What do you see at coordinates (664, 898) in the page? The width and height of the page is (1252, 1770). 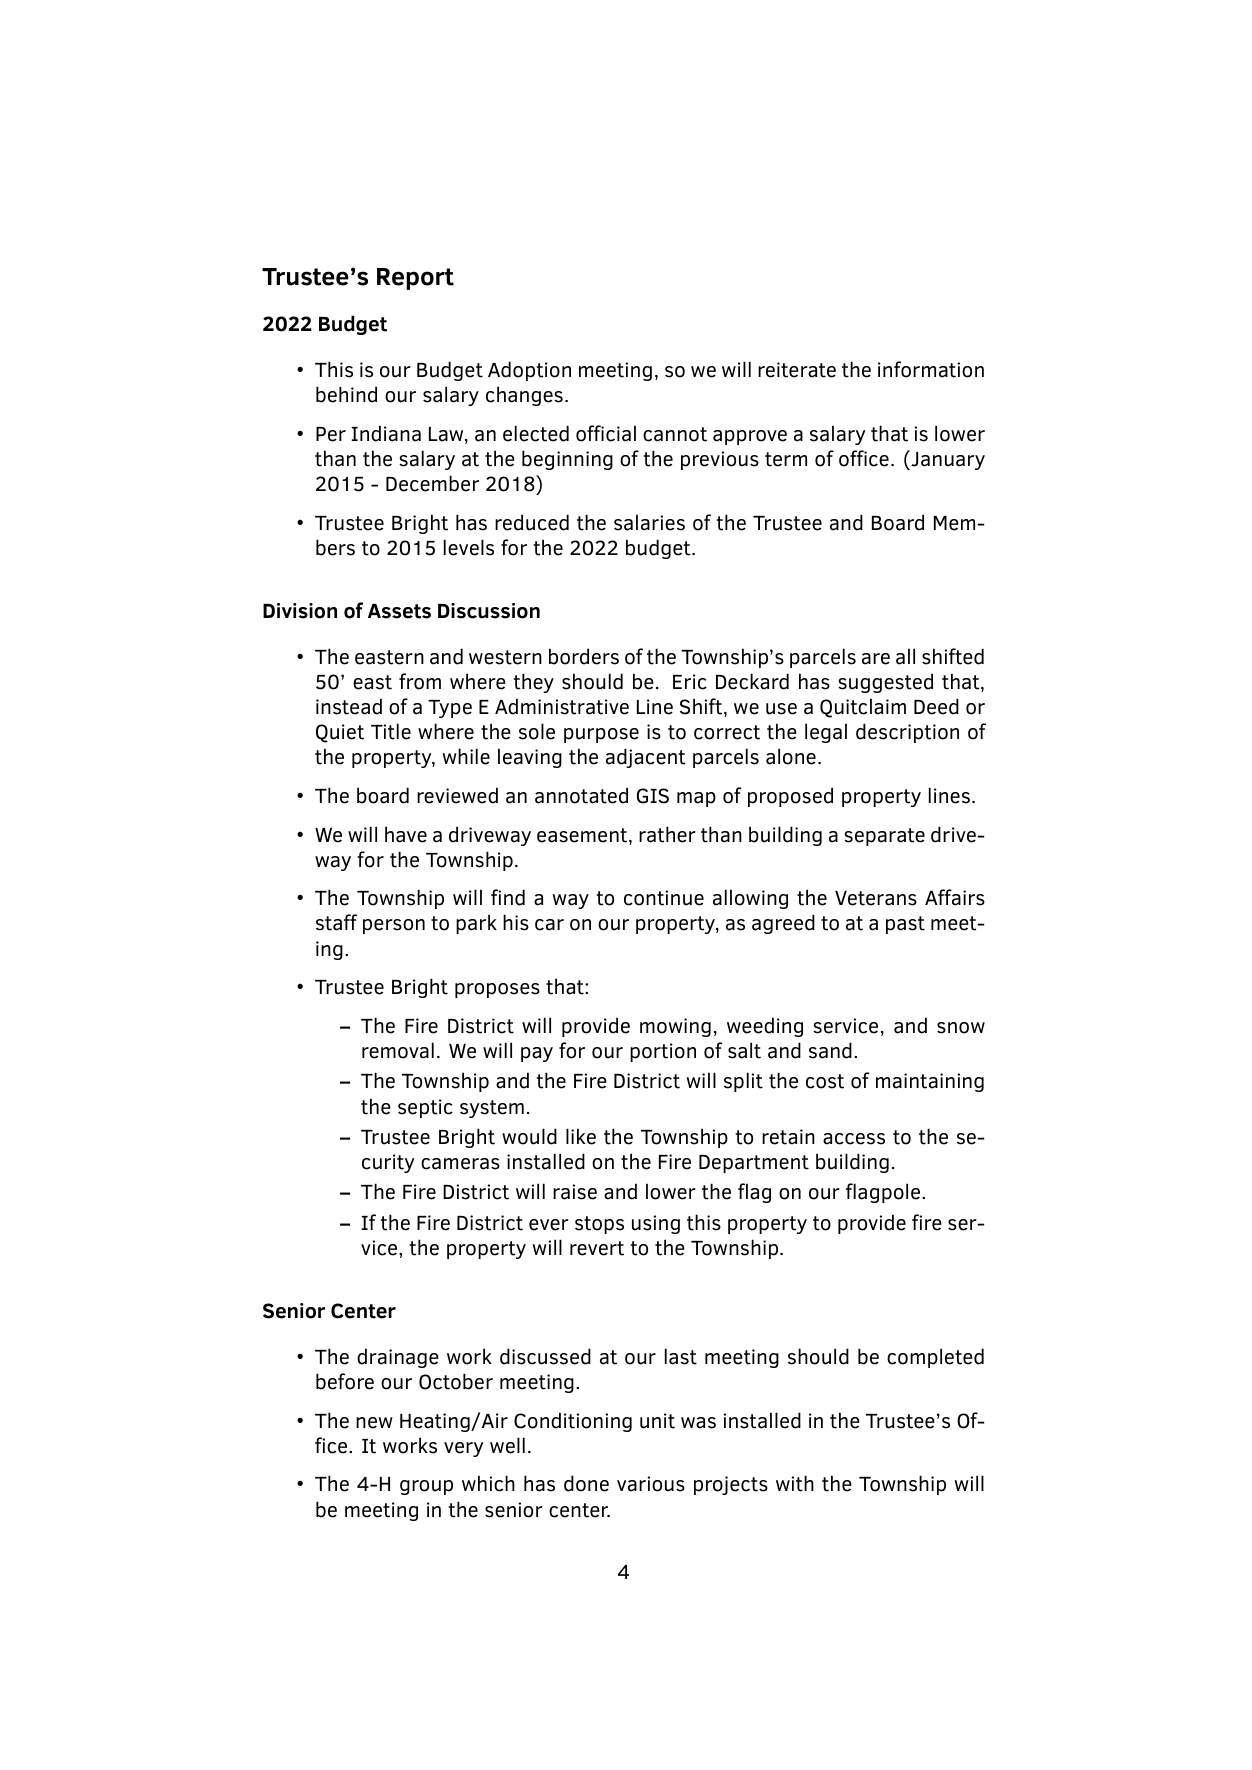 I see `continue` at bounding box center [664, 898].
